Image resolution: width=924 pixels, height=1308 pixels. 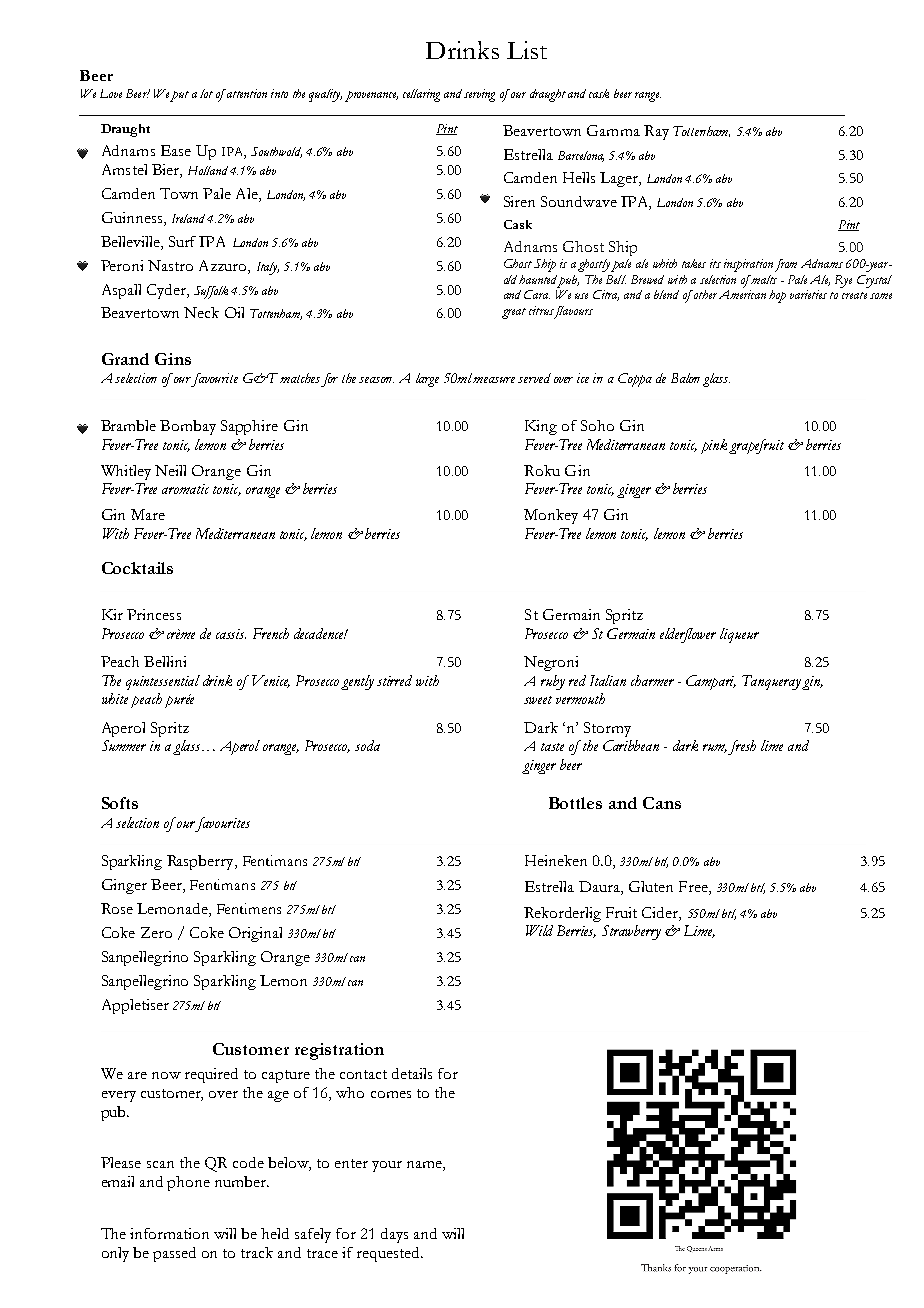 What do you see at coordinates (479, 95) in the page?
I see `serving` at bounding box center [479, 95].
